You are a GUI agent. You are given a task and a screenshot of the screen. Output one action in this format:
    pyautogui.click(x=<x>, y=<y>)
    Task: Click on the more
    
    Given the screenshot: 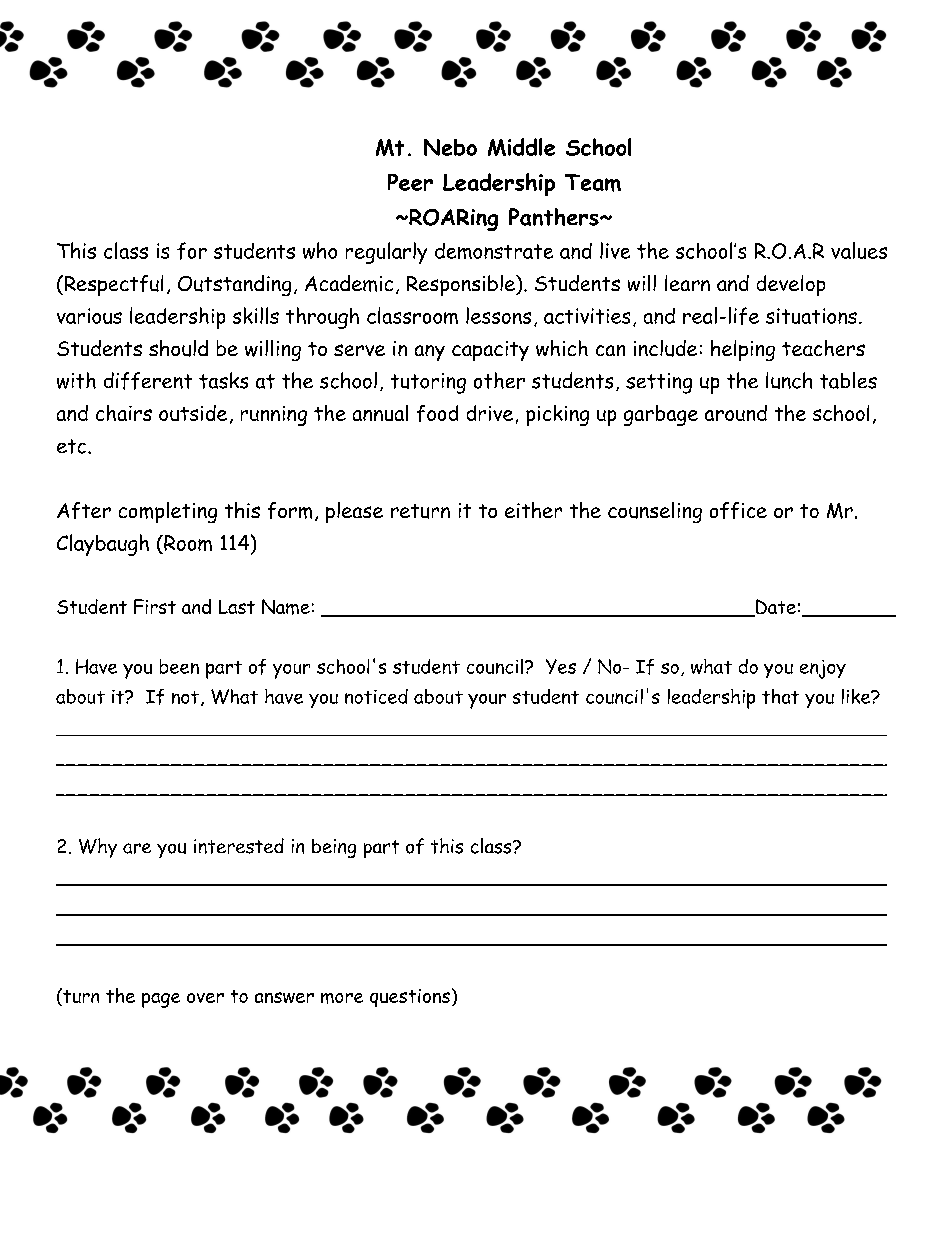 What is the action you would take?
    pyautogui.click(x=342, y=998)
